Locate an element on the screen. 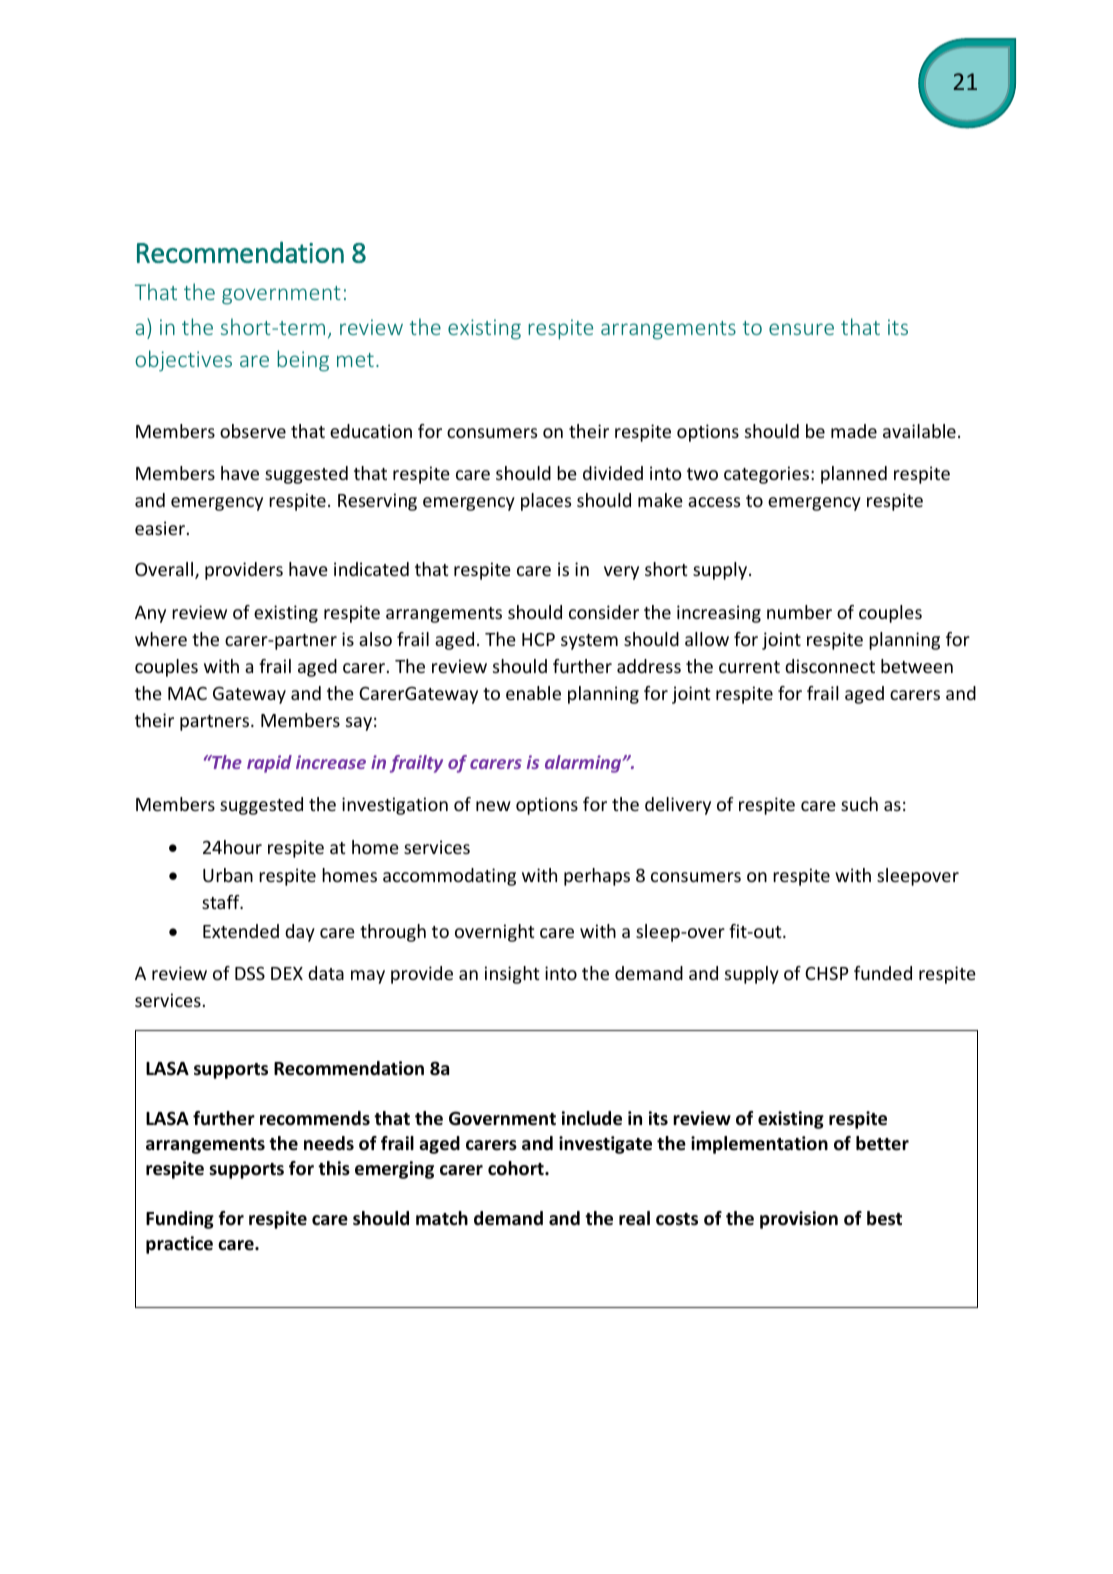 The height and width of the screenshot is (1574, 1113). new is located at coordinates (493, 806).
